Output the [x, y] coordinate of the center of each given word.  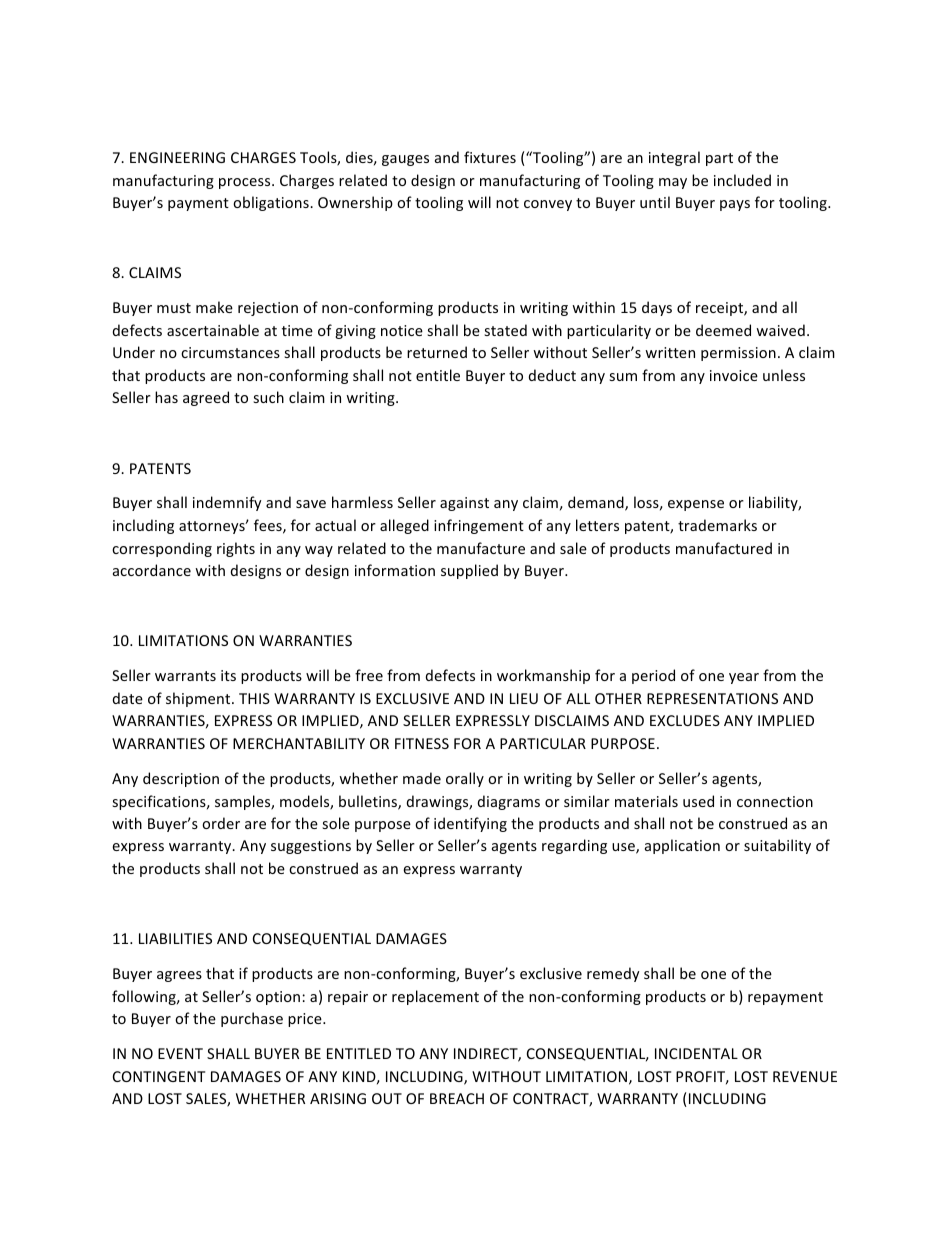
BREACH [457, 1098]
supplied [469, 571]
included [742, 180]
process [246, 183]
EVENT [180, 1053]
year [744, 678]
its [228, 675]
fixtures [490, 157]
